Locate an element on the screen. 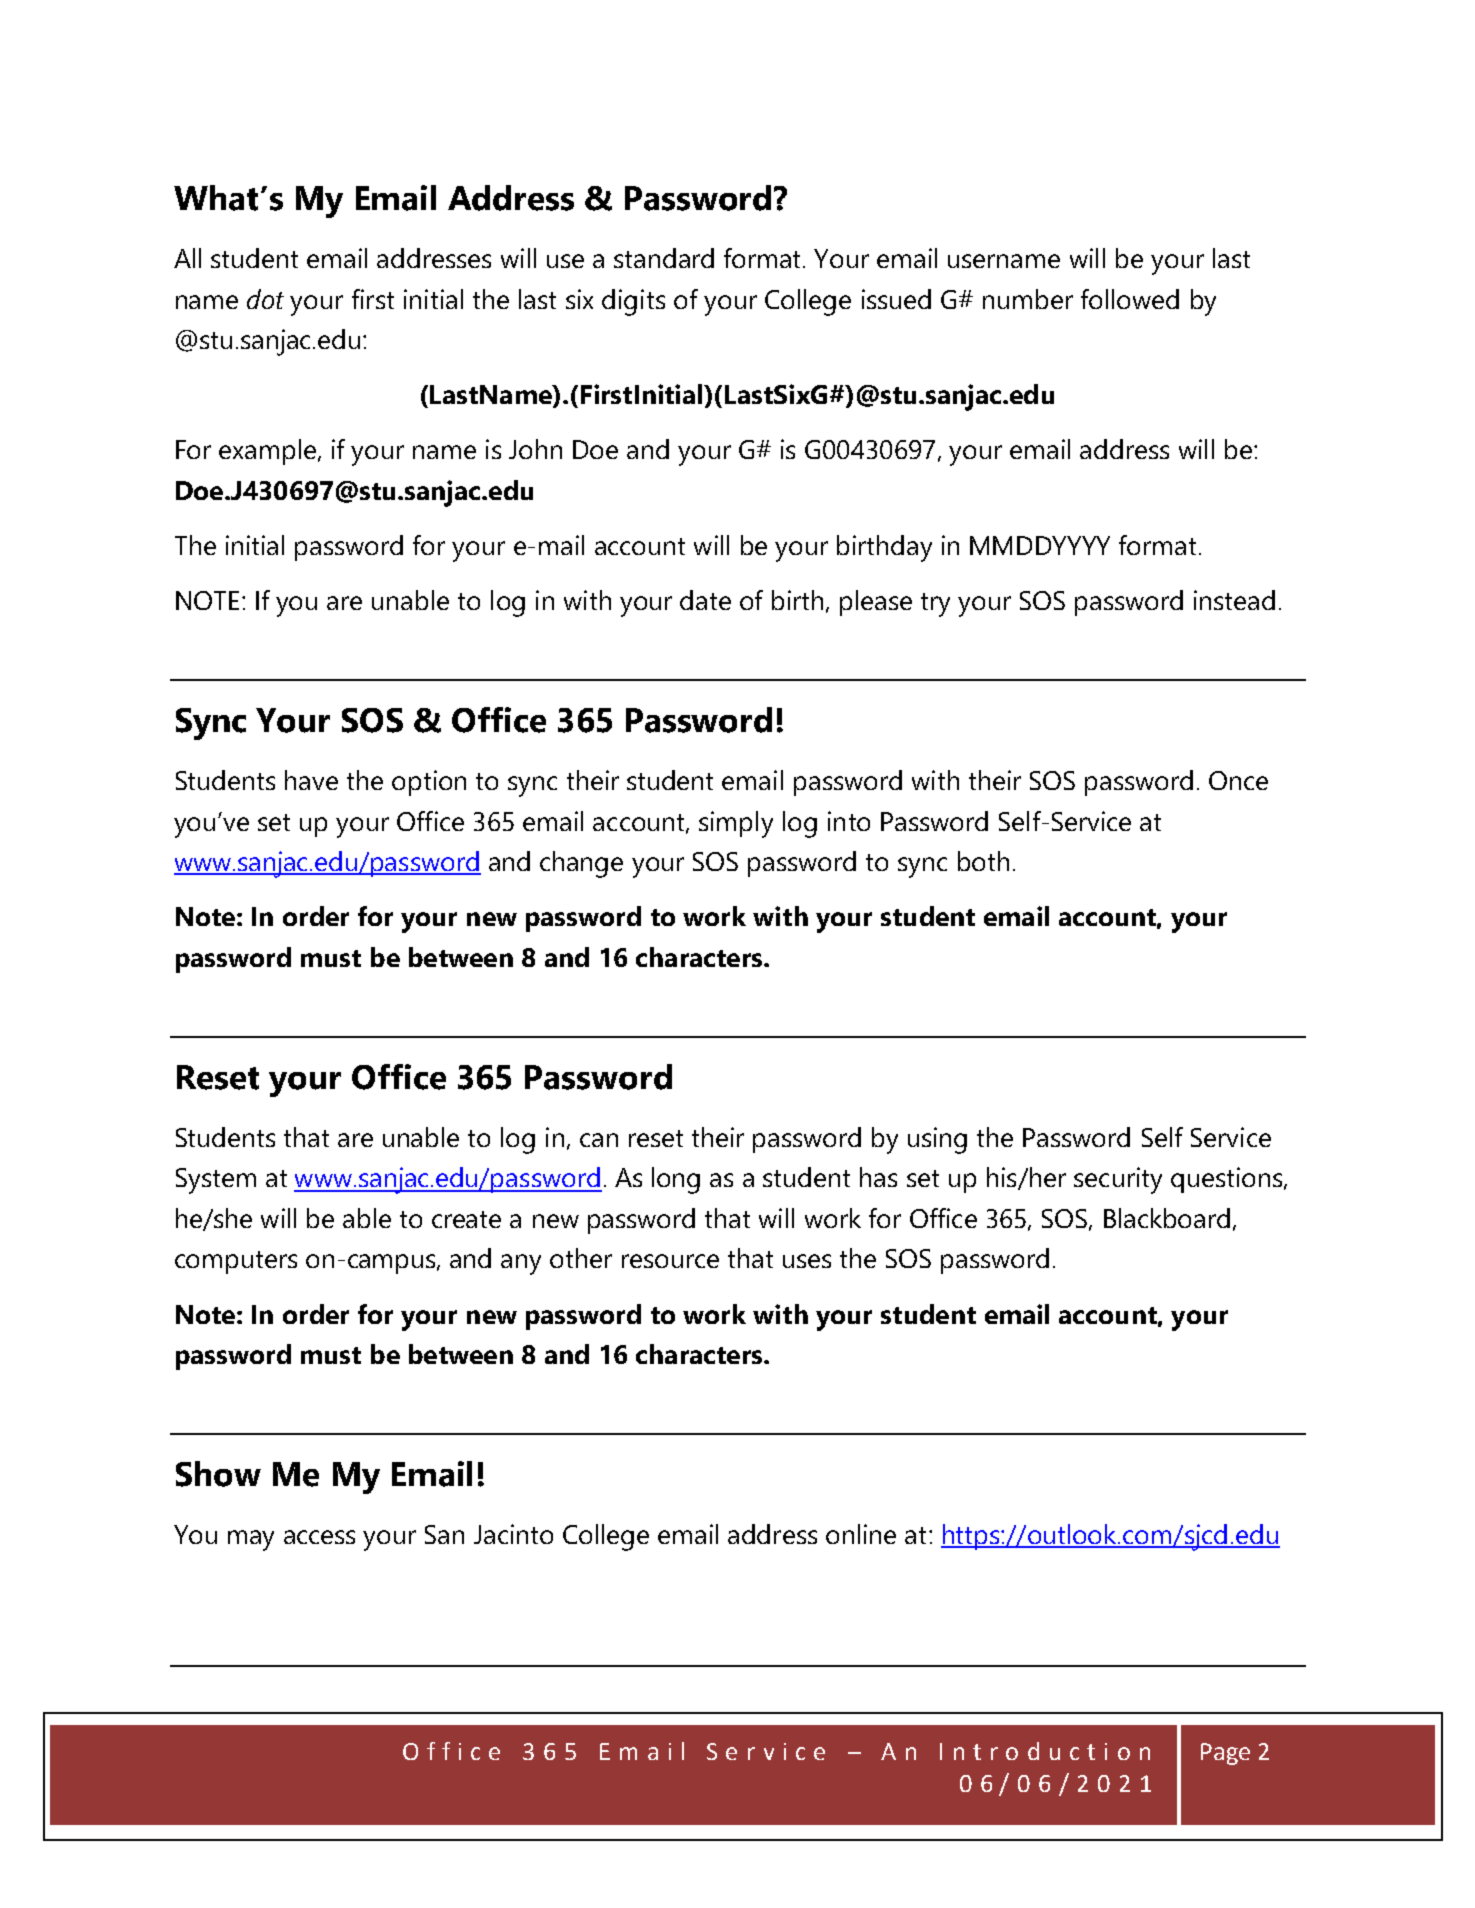 Image resolution: width=1475 pixels, height=1908 pixels. simply is located at coordinates (736, 824).
